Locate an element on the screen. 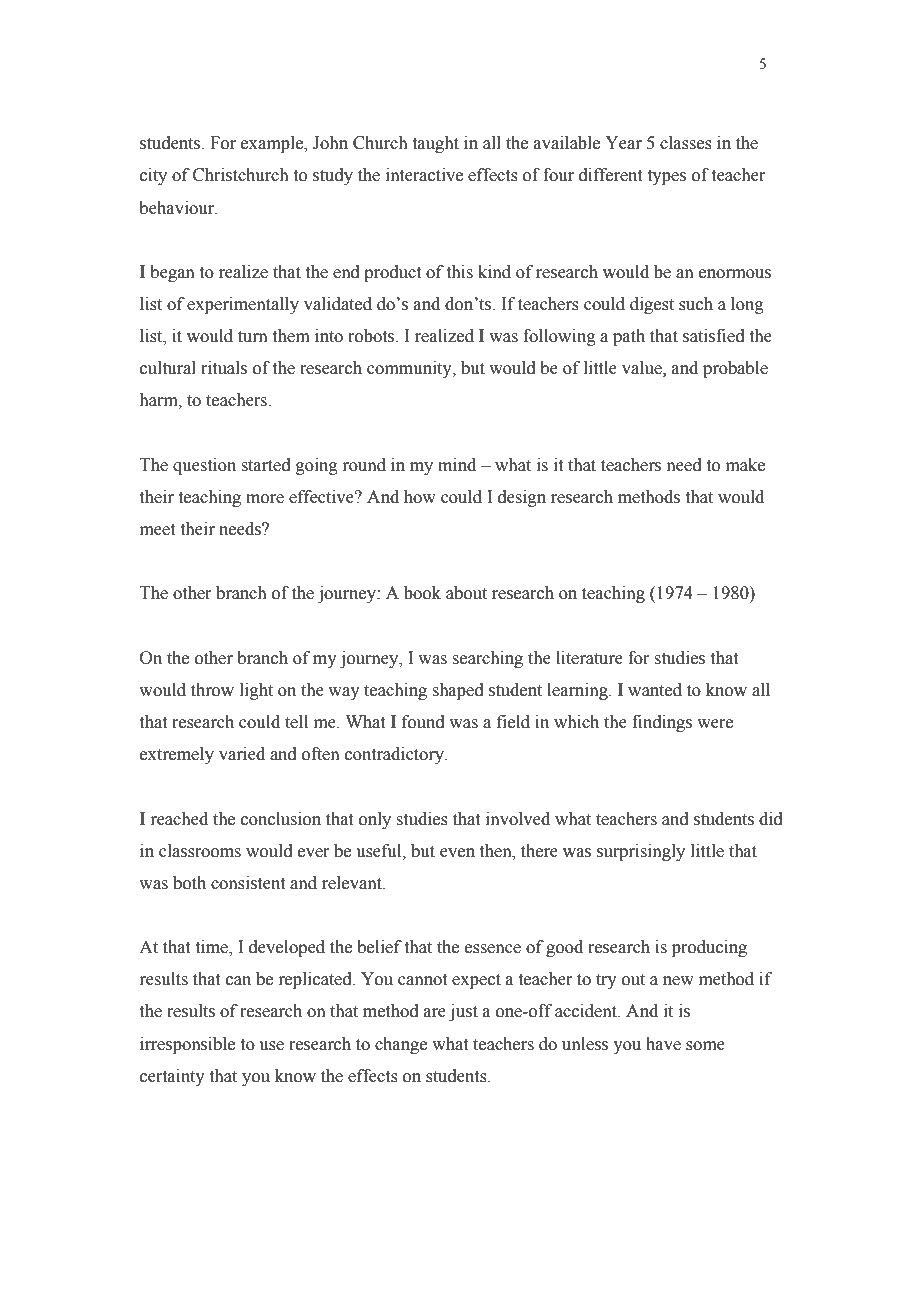 The width and height of the screenshot is (924, 1308). surprisingly is located at coordinates (641, 852).
